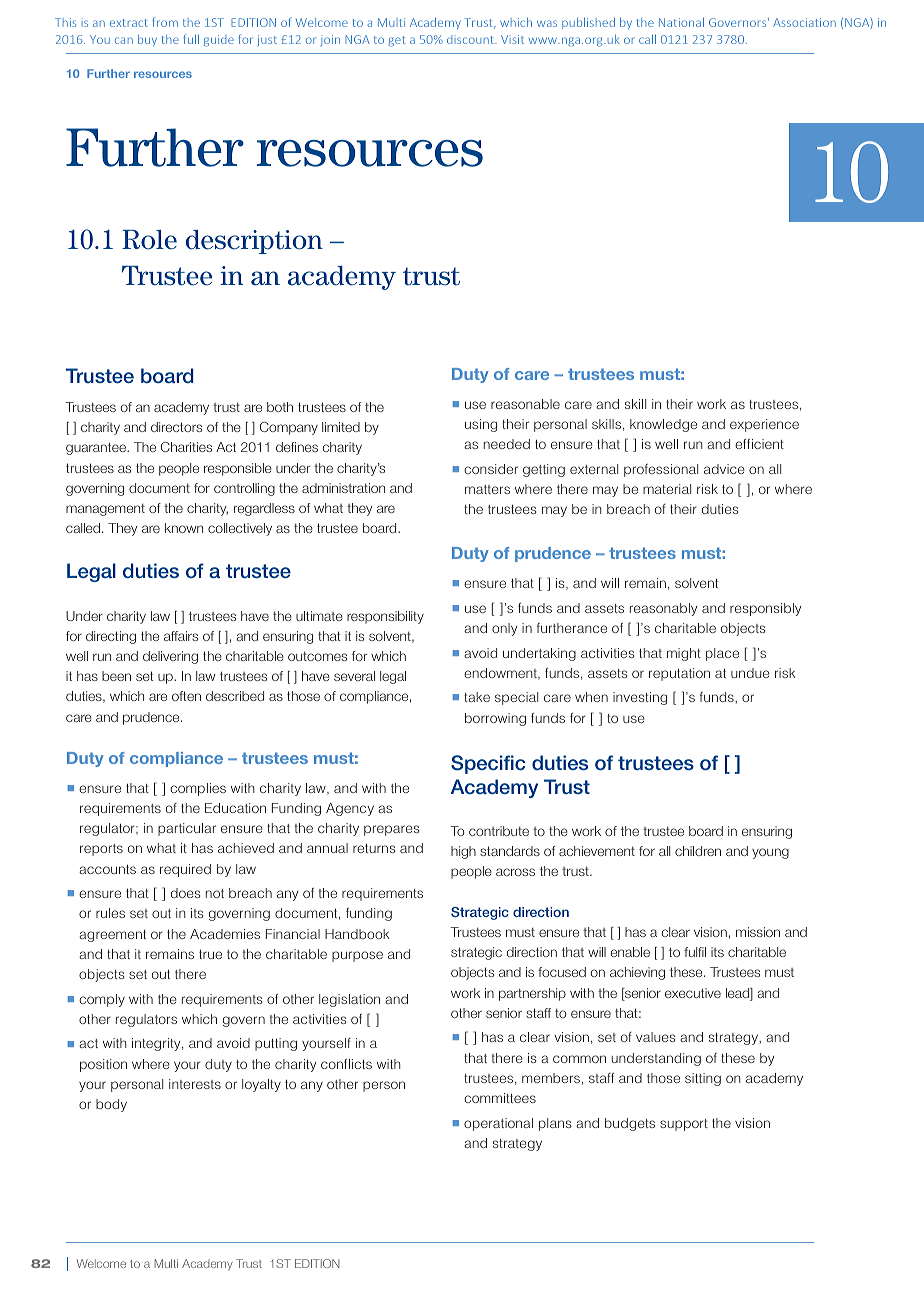 This document has height=1308, width=924. Describe the element at coordinates (149, 240) in the document. I see `Role` at that location.
